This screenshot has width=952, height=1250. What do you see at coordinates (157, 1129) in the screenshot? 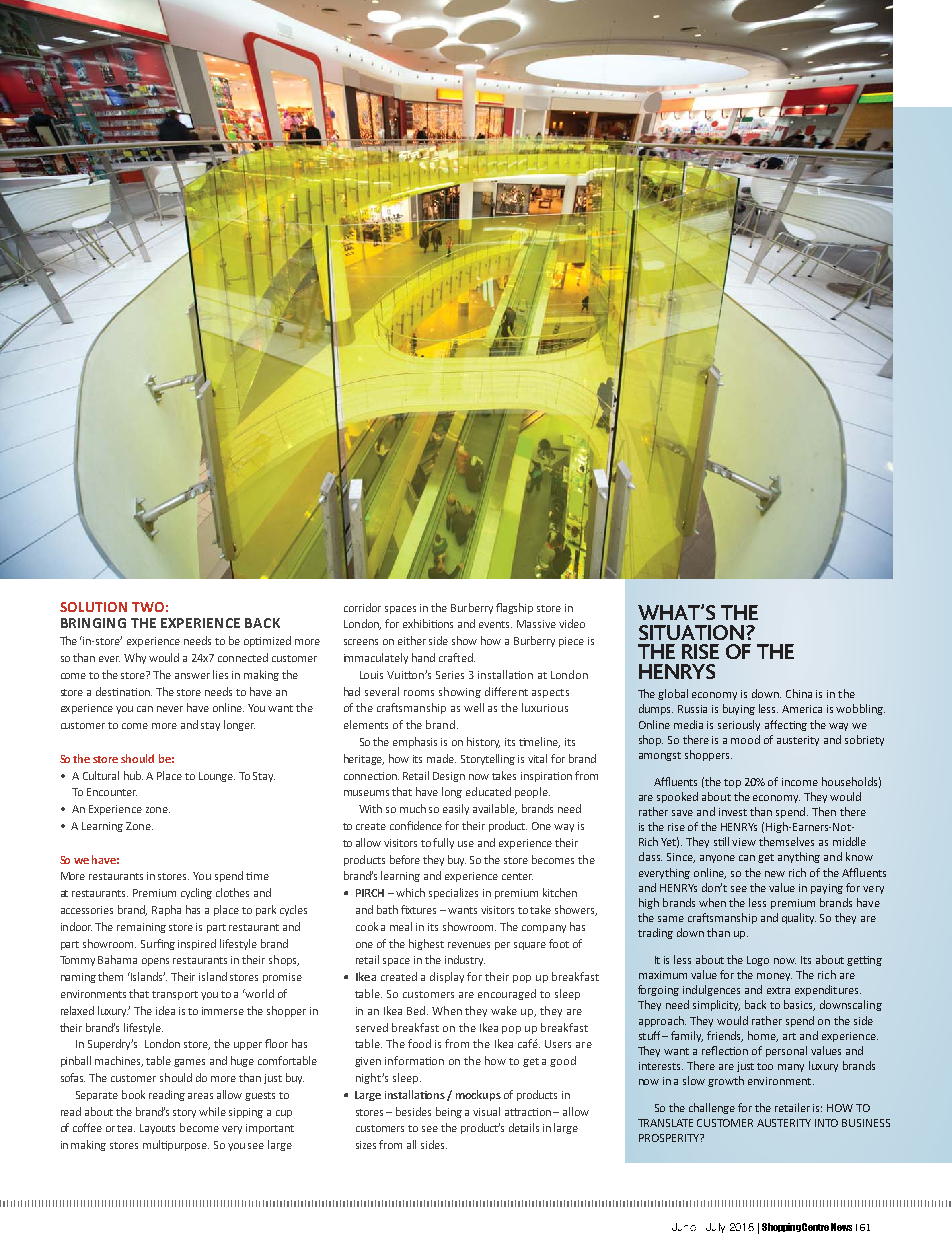
I see `Layouts` at bounding box center [157, 1129].
